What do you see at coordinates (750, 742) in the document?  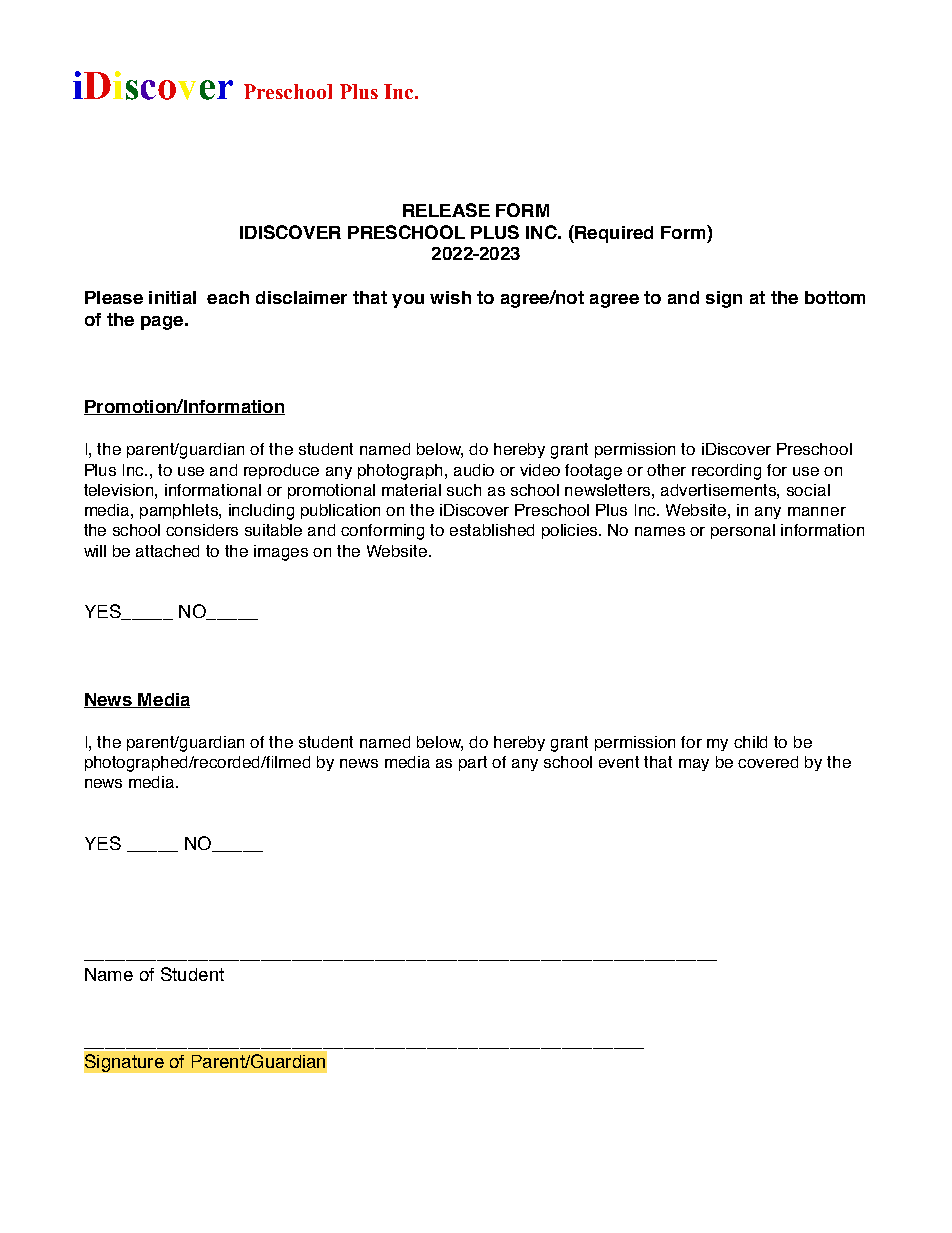 I see `child` at bounding box center [750, 742].
